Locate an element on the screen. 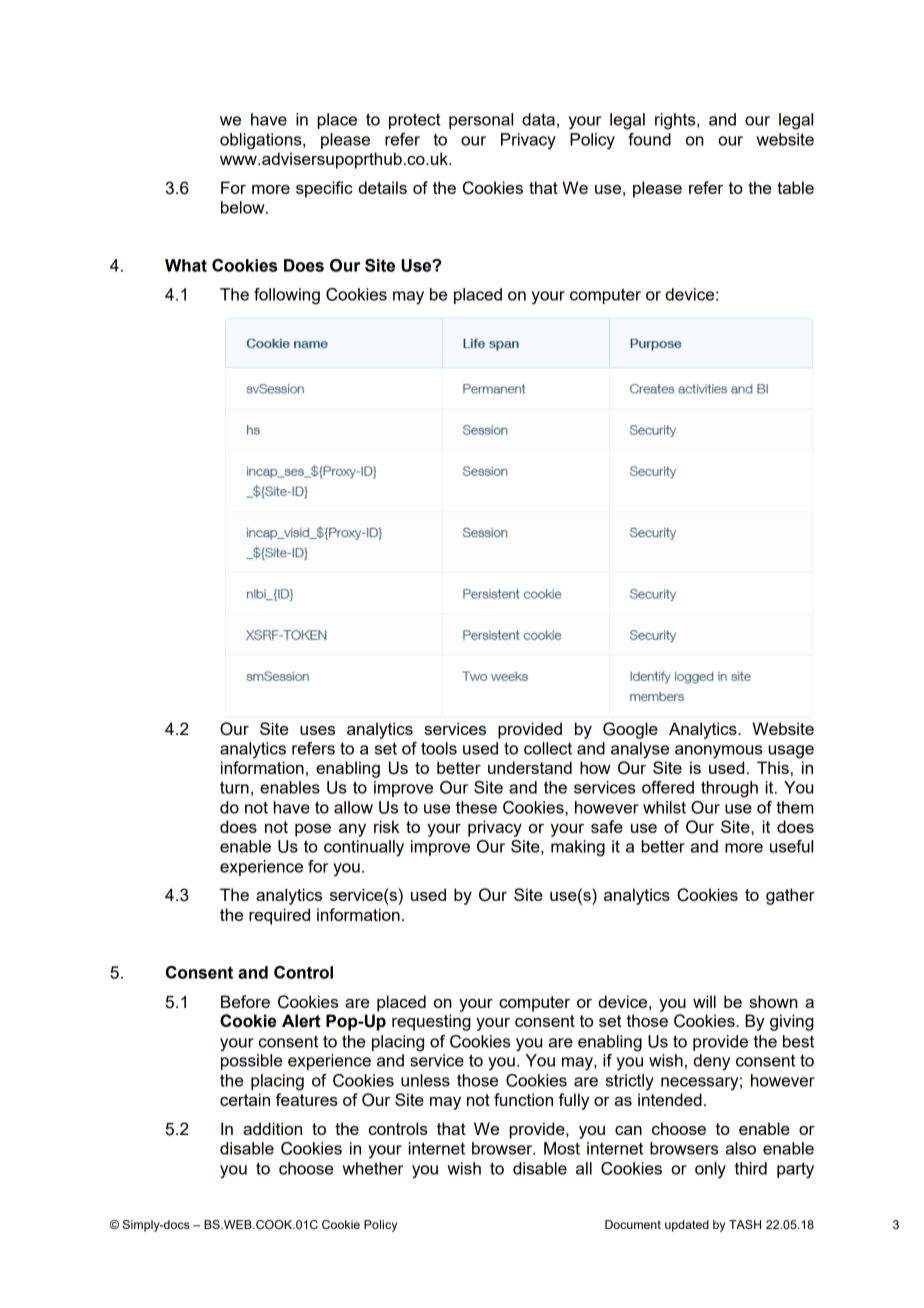 This screenshot has width=924, height=1308. obligations is located at coordinates (262, 141).
